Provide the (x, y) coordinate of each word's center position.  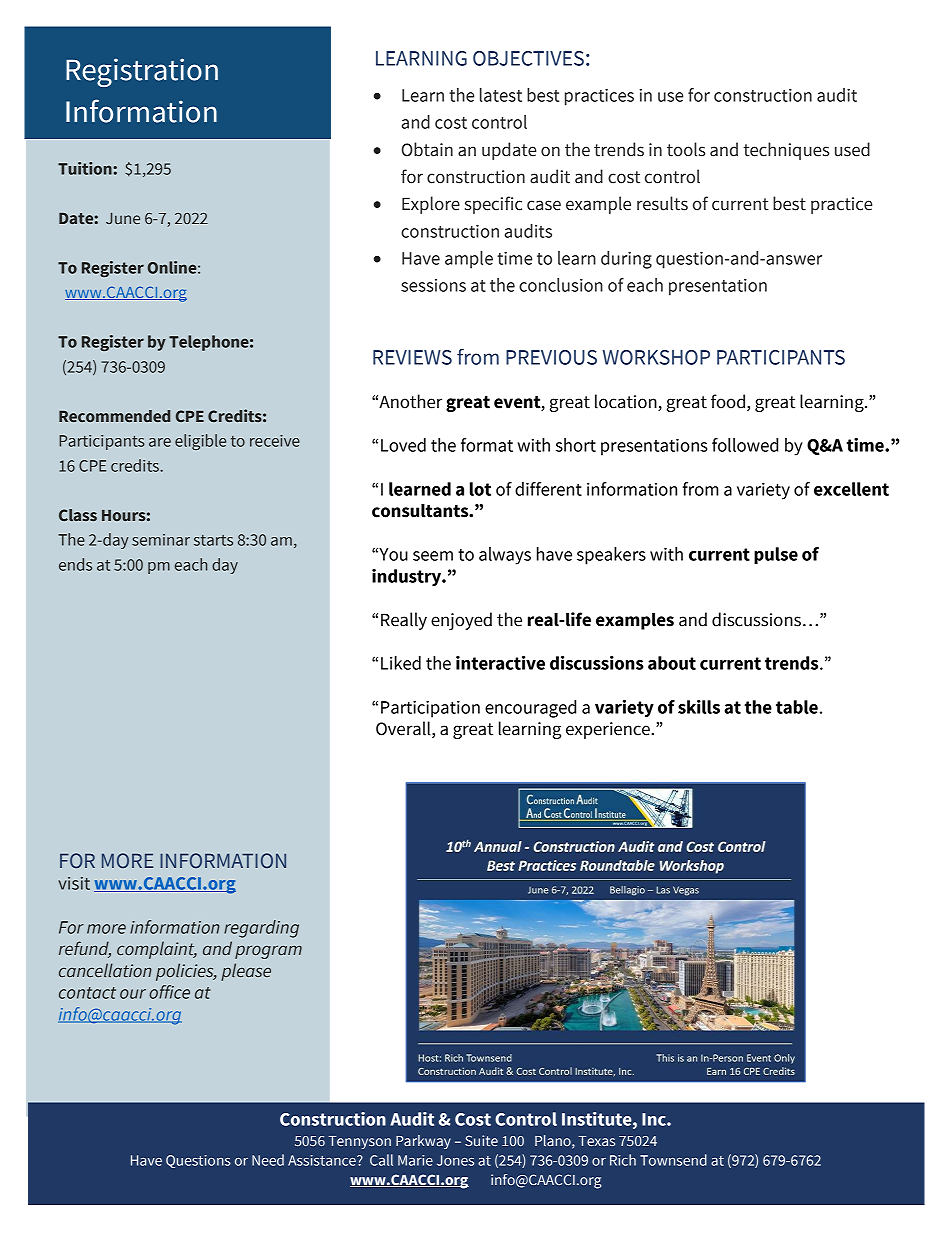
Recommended (114, 416)
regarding (261, 929)
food (728, 401)
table (797, 707)
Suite (481, 1140)
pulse (776, 555)
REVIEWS (412, 357)
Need (268, 1160)
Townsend (673, 1160)
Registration (142, 72)
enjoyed (461, 621)
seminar (161, 540)
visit (74, 883)
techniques (786, 151)
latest (501, 95)
